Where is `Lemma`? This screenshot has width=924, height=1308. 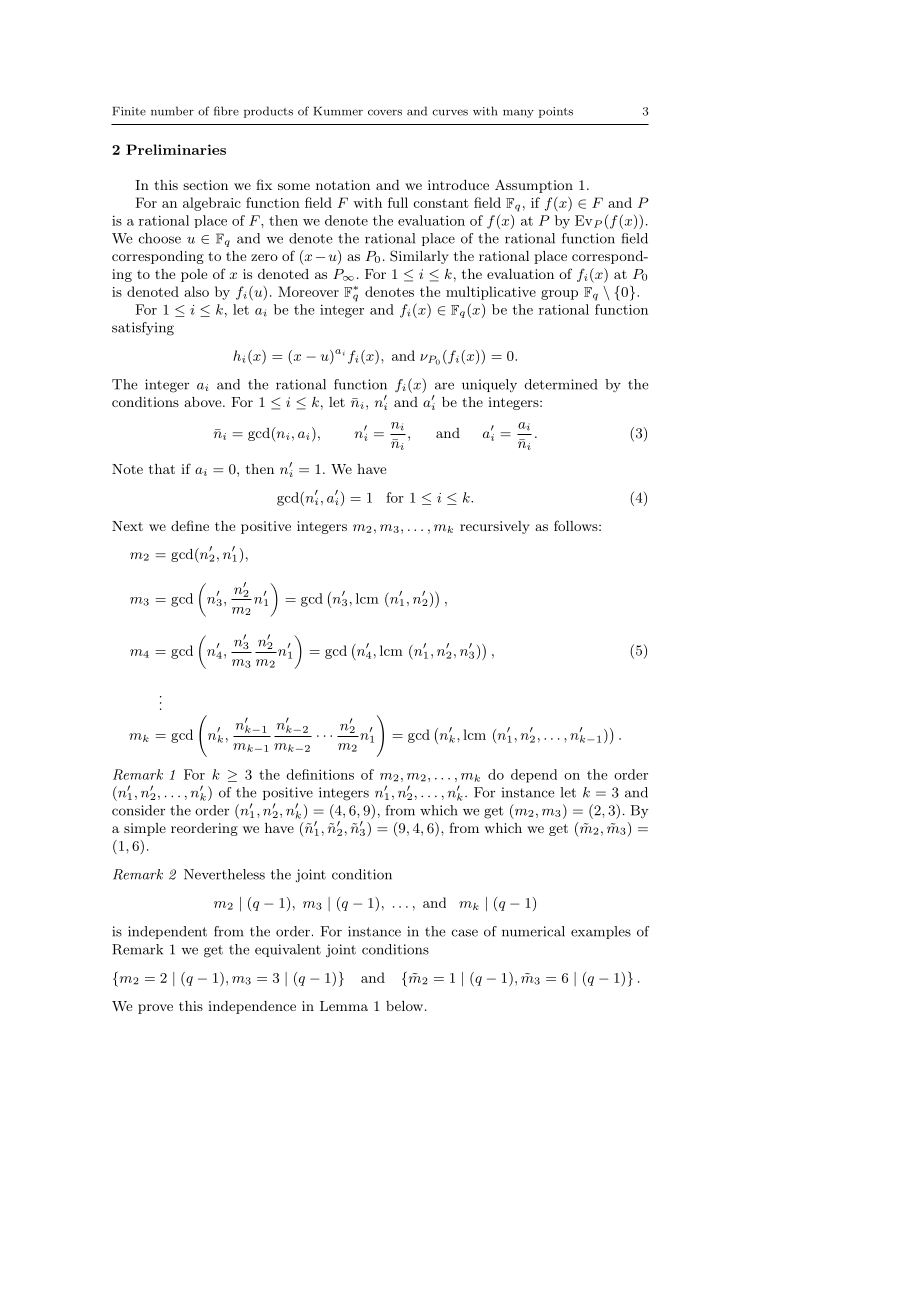
Lemma is located at coordinates (344, 1006).
